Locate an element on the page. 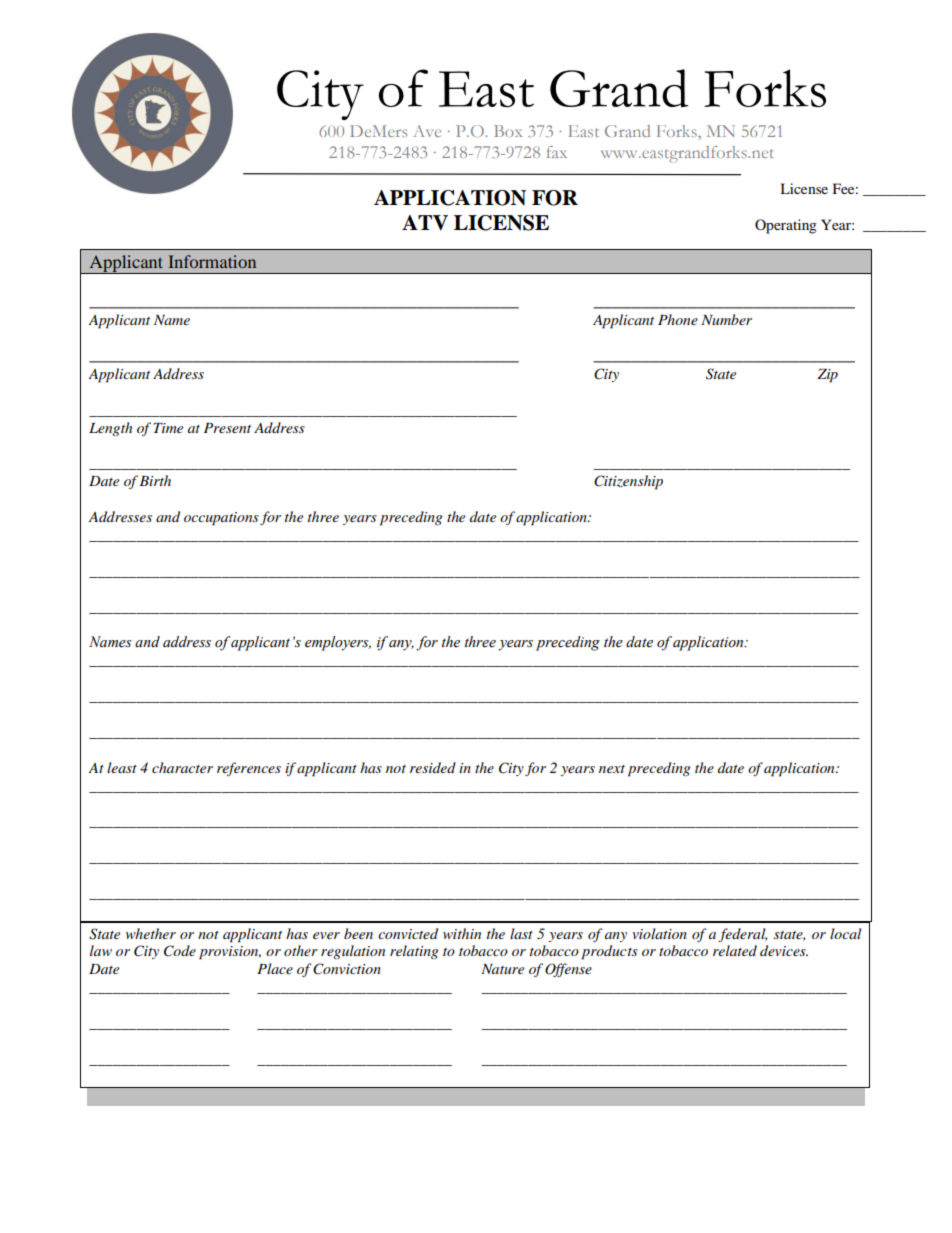  Information is located at coordinates (212, 261).
